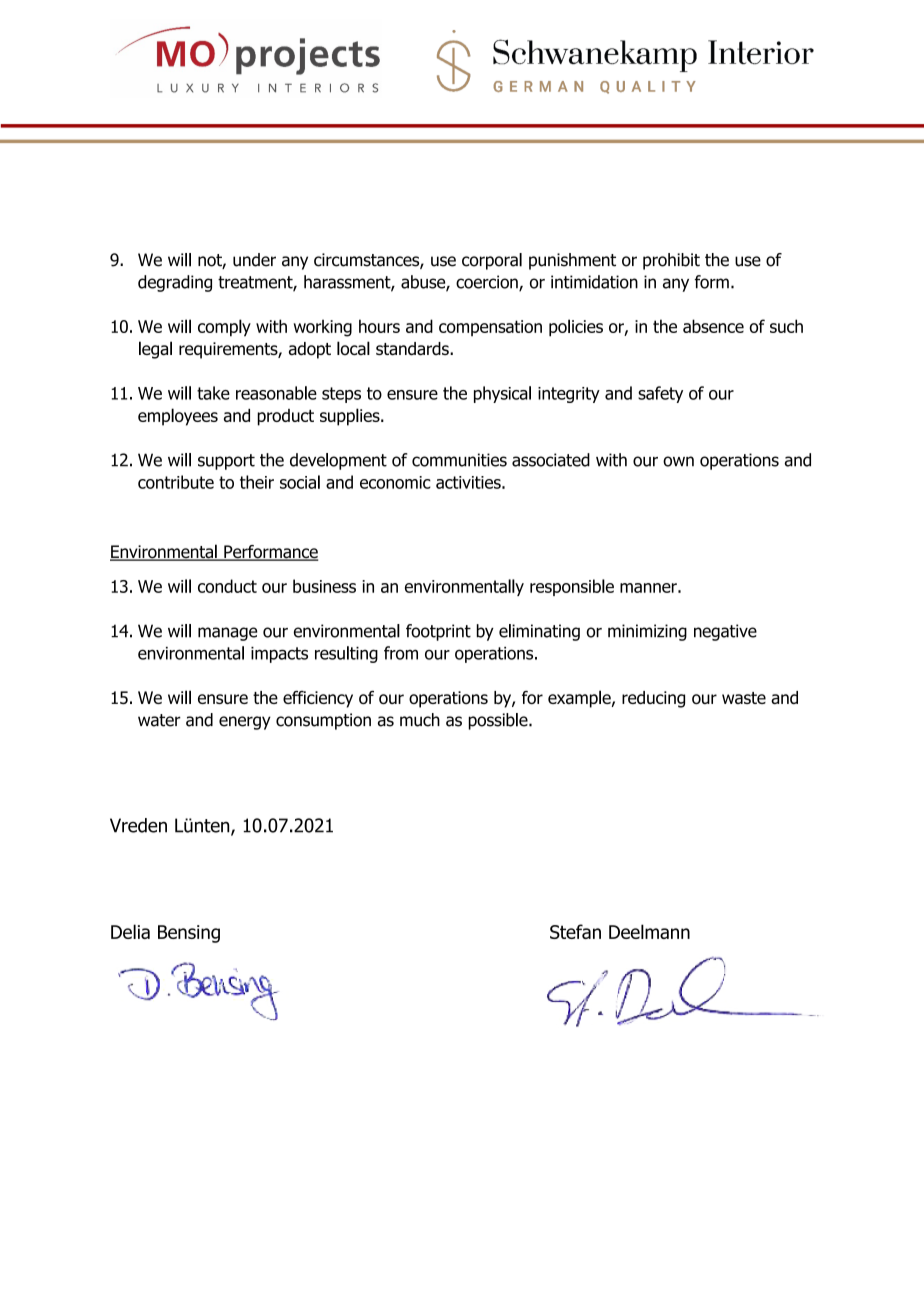 This page has width=924, height=1308. What do you see at coordinates (176, 482) in the page?
I see `contribute` at bounding box center [176, 482].
